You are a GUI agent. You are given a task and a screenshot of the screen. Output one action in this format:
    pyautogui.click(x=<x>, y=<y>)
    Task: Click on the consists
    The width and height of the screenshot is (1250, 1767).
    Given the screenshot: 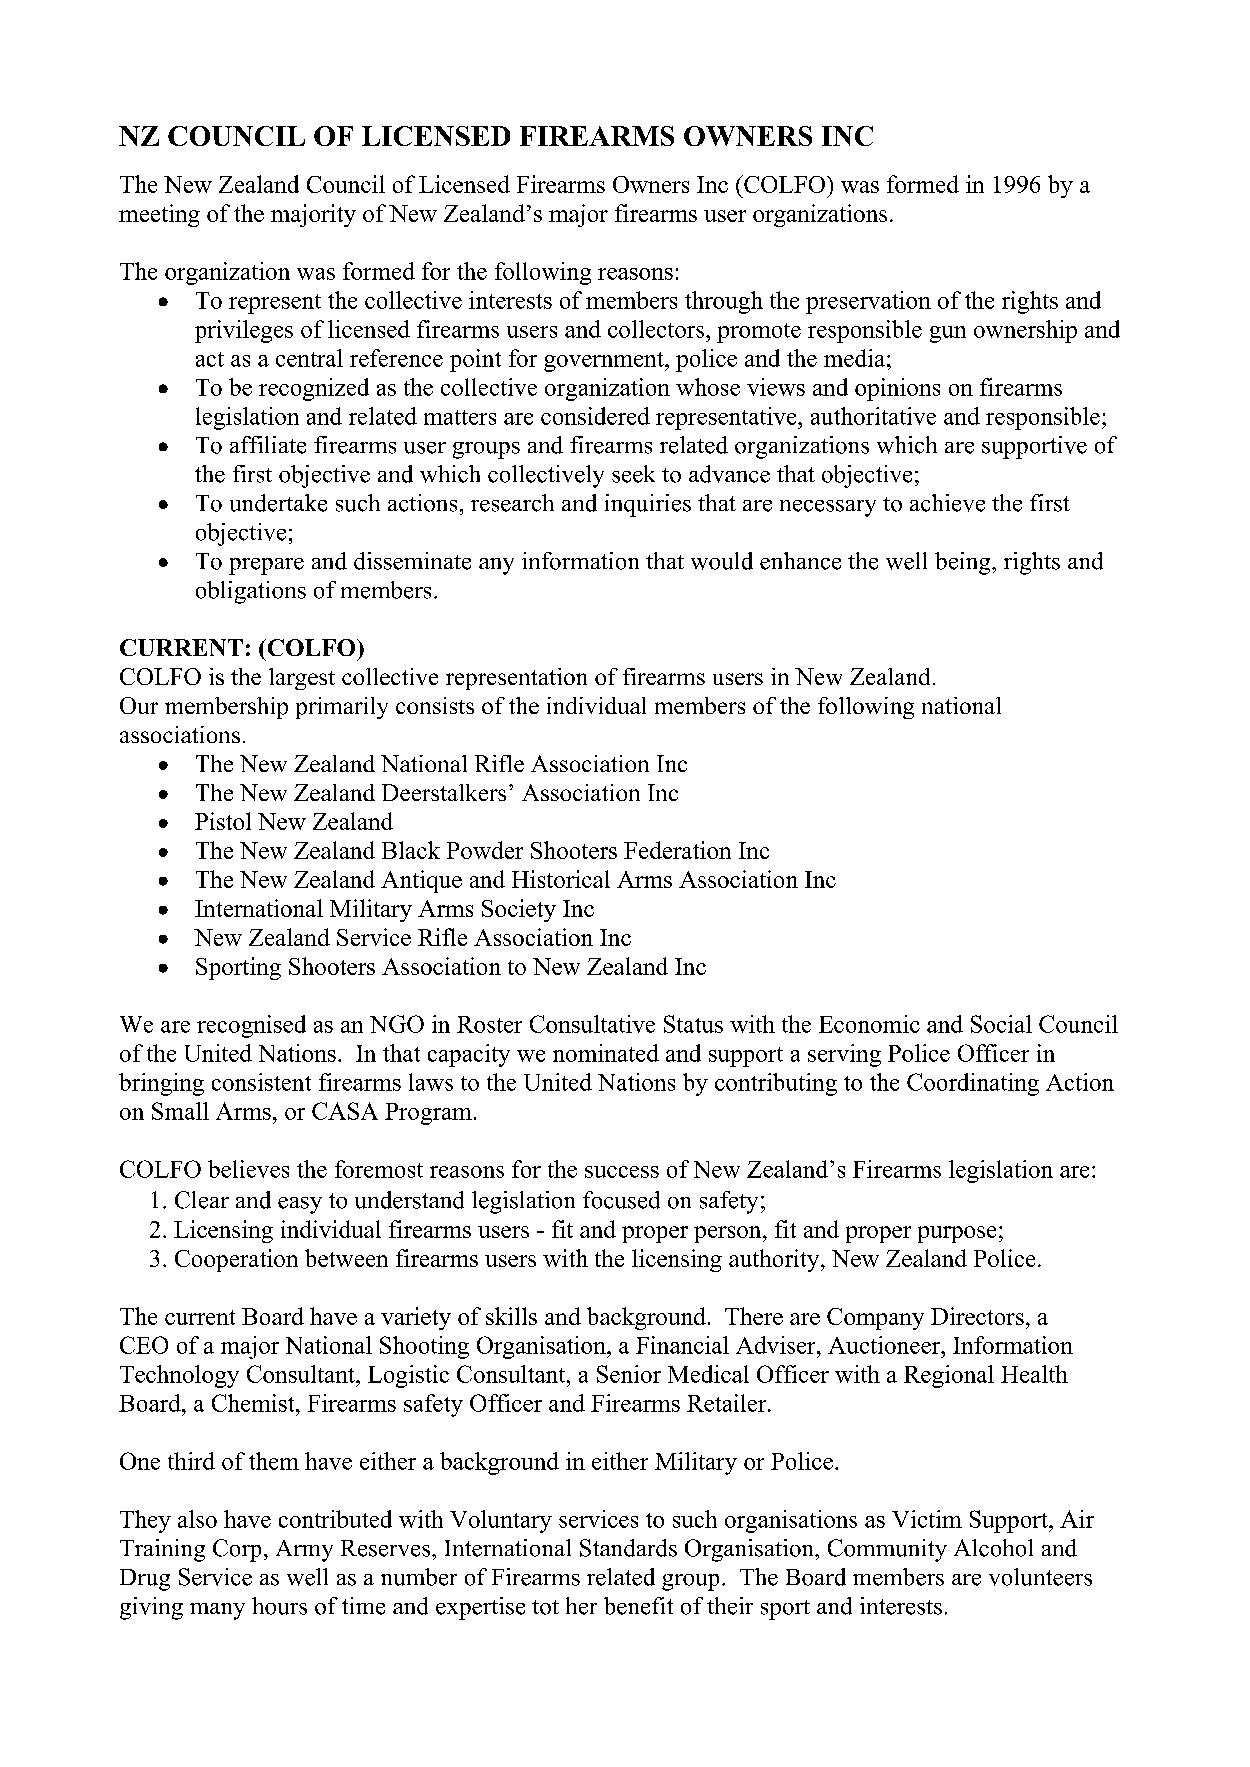 What is the action you would take?
    pyautogui.click(x=435, y=705)
